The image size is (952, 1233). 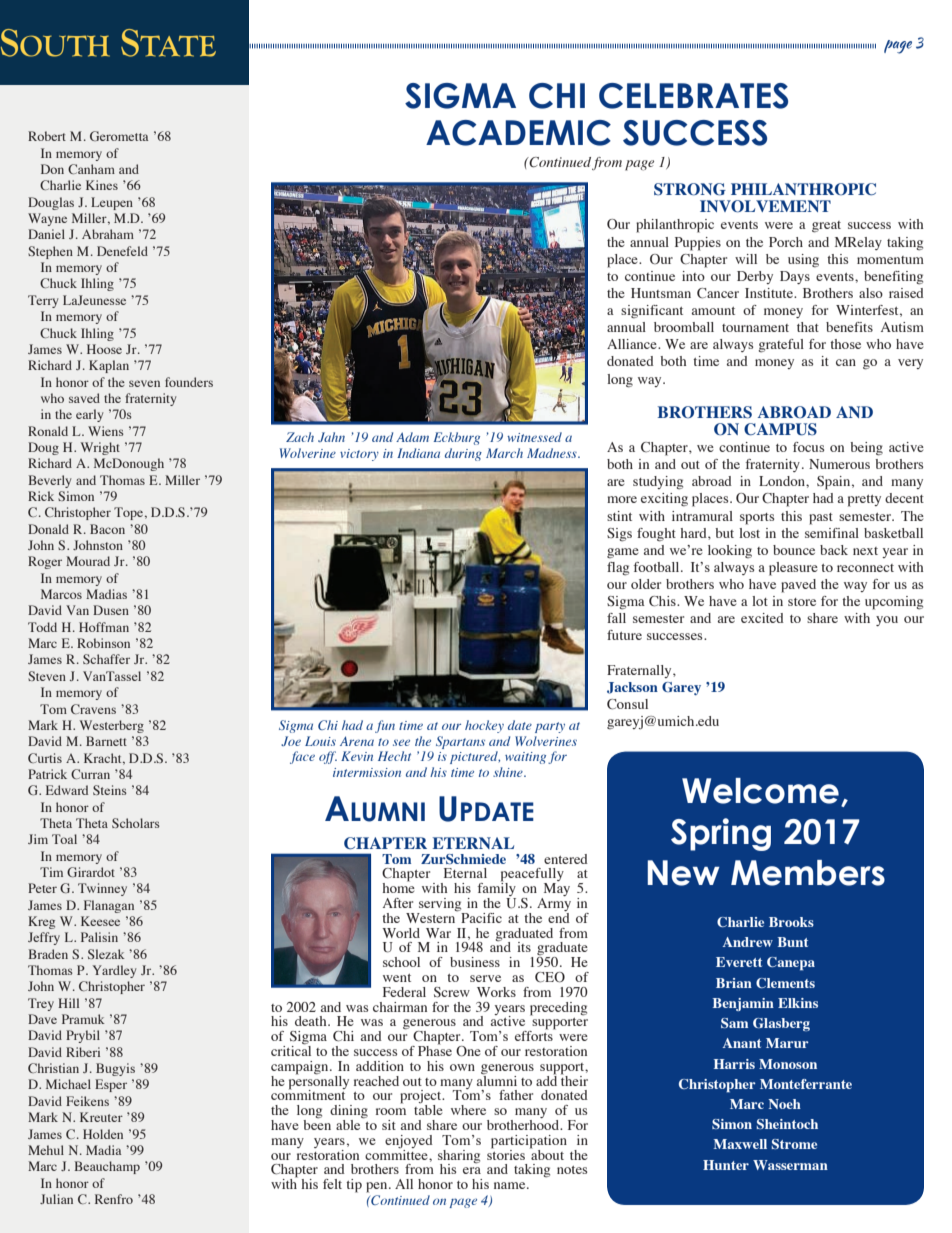 What do you see at coordinates (790, 1165) in the screenshot?
I see `Wasserman` at bounding box center [790, 1165].
